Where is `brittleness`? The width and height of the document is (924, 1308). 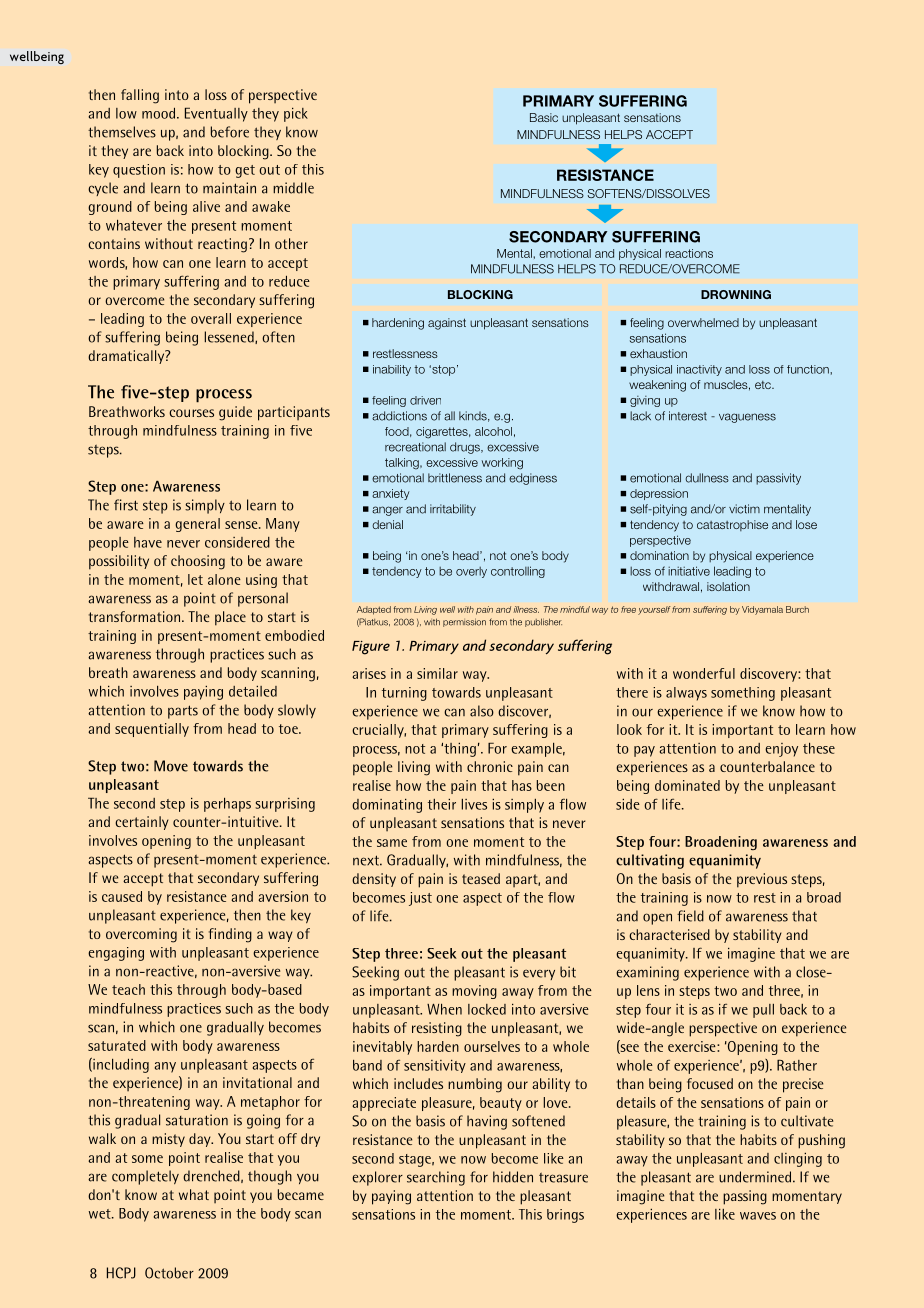 brittleness is located at coordinates (455, 478).
